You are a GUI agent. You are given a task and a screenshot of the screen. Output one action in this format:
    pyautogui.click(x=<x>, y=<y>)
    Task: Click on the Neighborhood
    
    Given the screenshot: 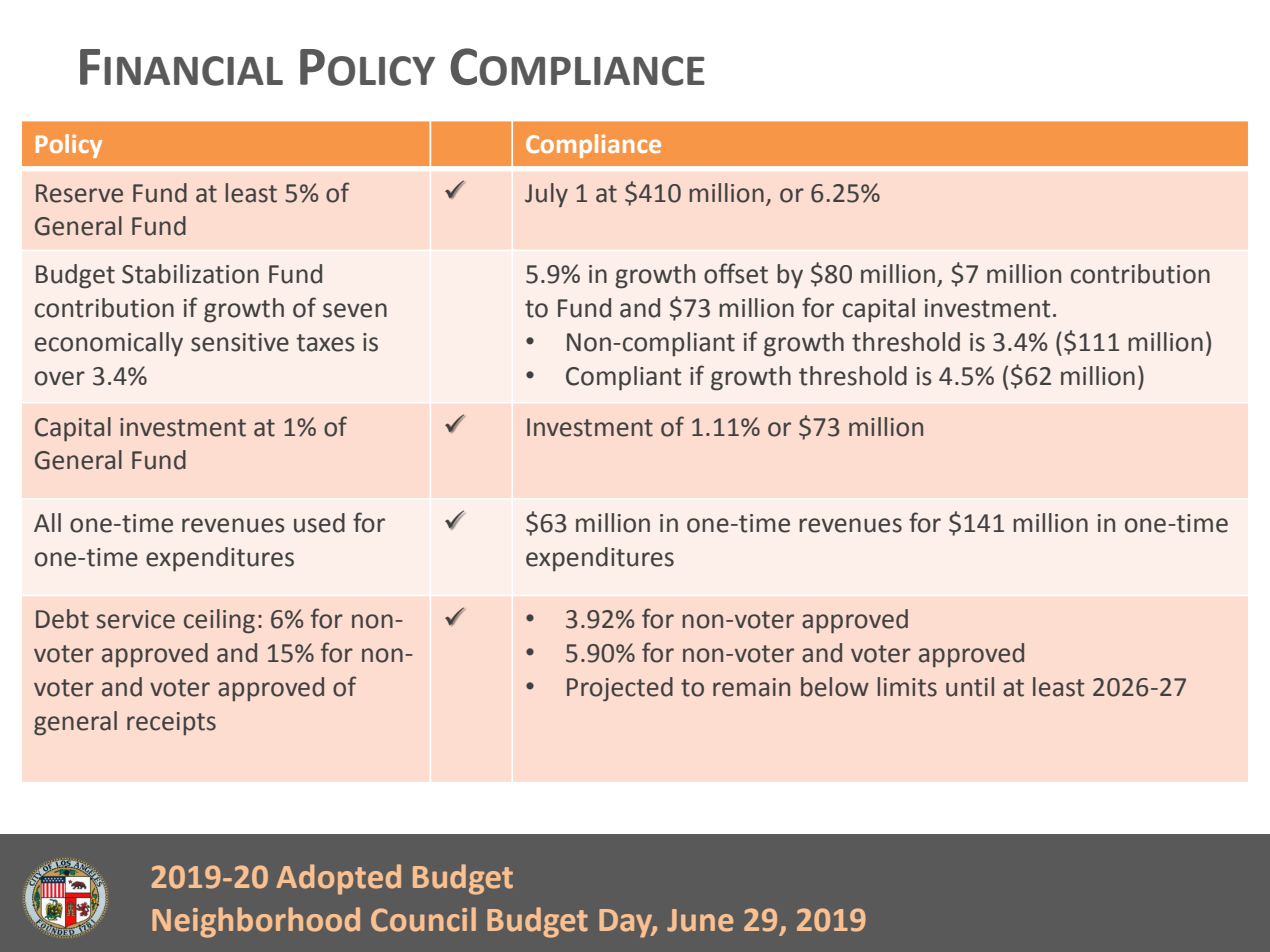 What is the action you would take?
    pyautogui.click(x=256, y=922)
